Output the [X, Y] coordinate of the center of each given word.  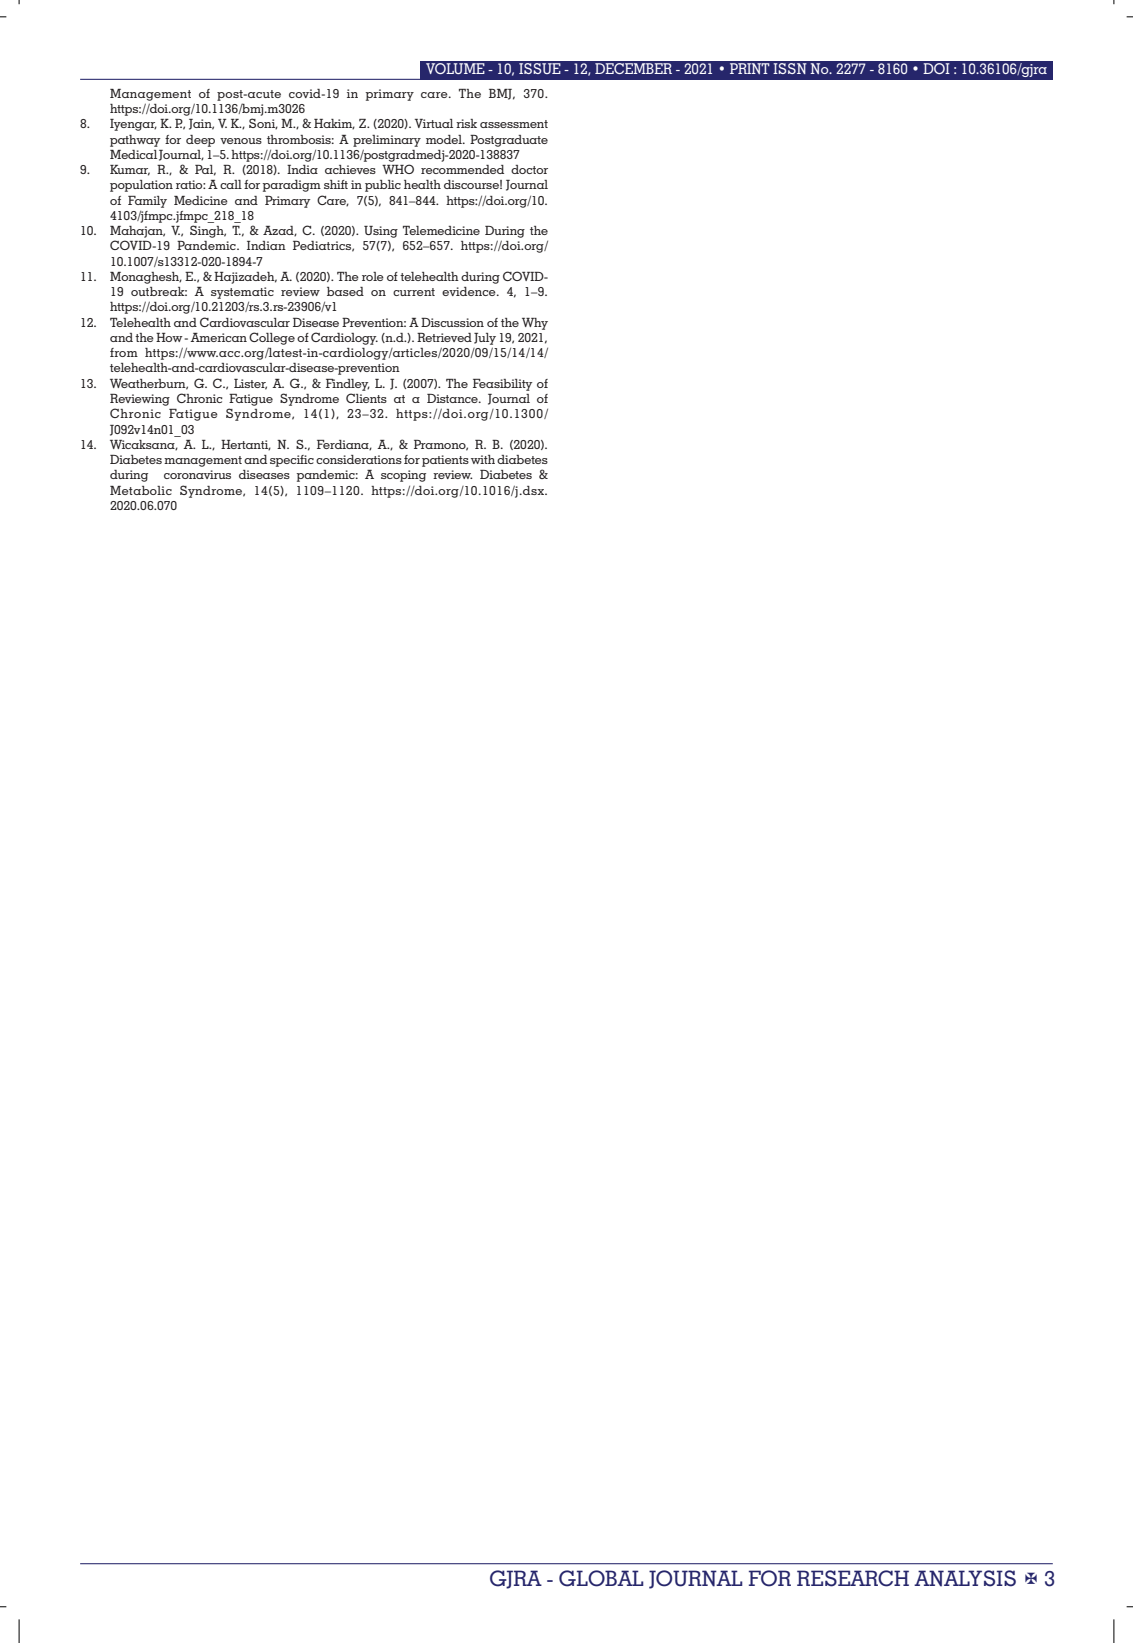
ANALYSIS [965, 1578]
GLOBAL [601, 1578]
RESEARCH [853, 1578]
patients [445, 461]
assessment [514, 124]
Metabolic [141, 490]
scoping [403, 476]
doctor [529, 169]
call [231, 184]
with [483, 459]
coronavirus [197, 474]
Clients [366, 398]
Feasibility [502, 385]
